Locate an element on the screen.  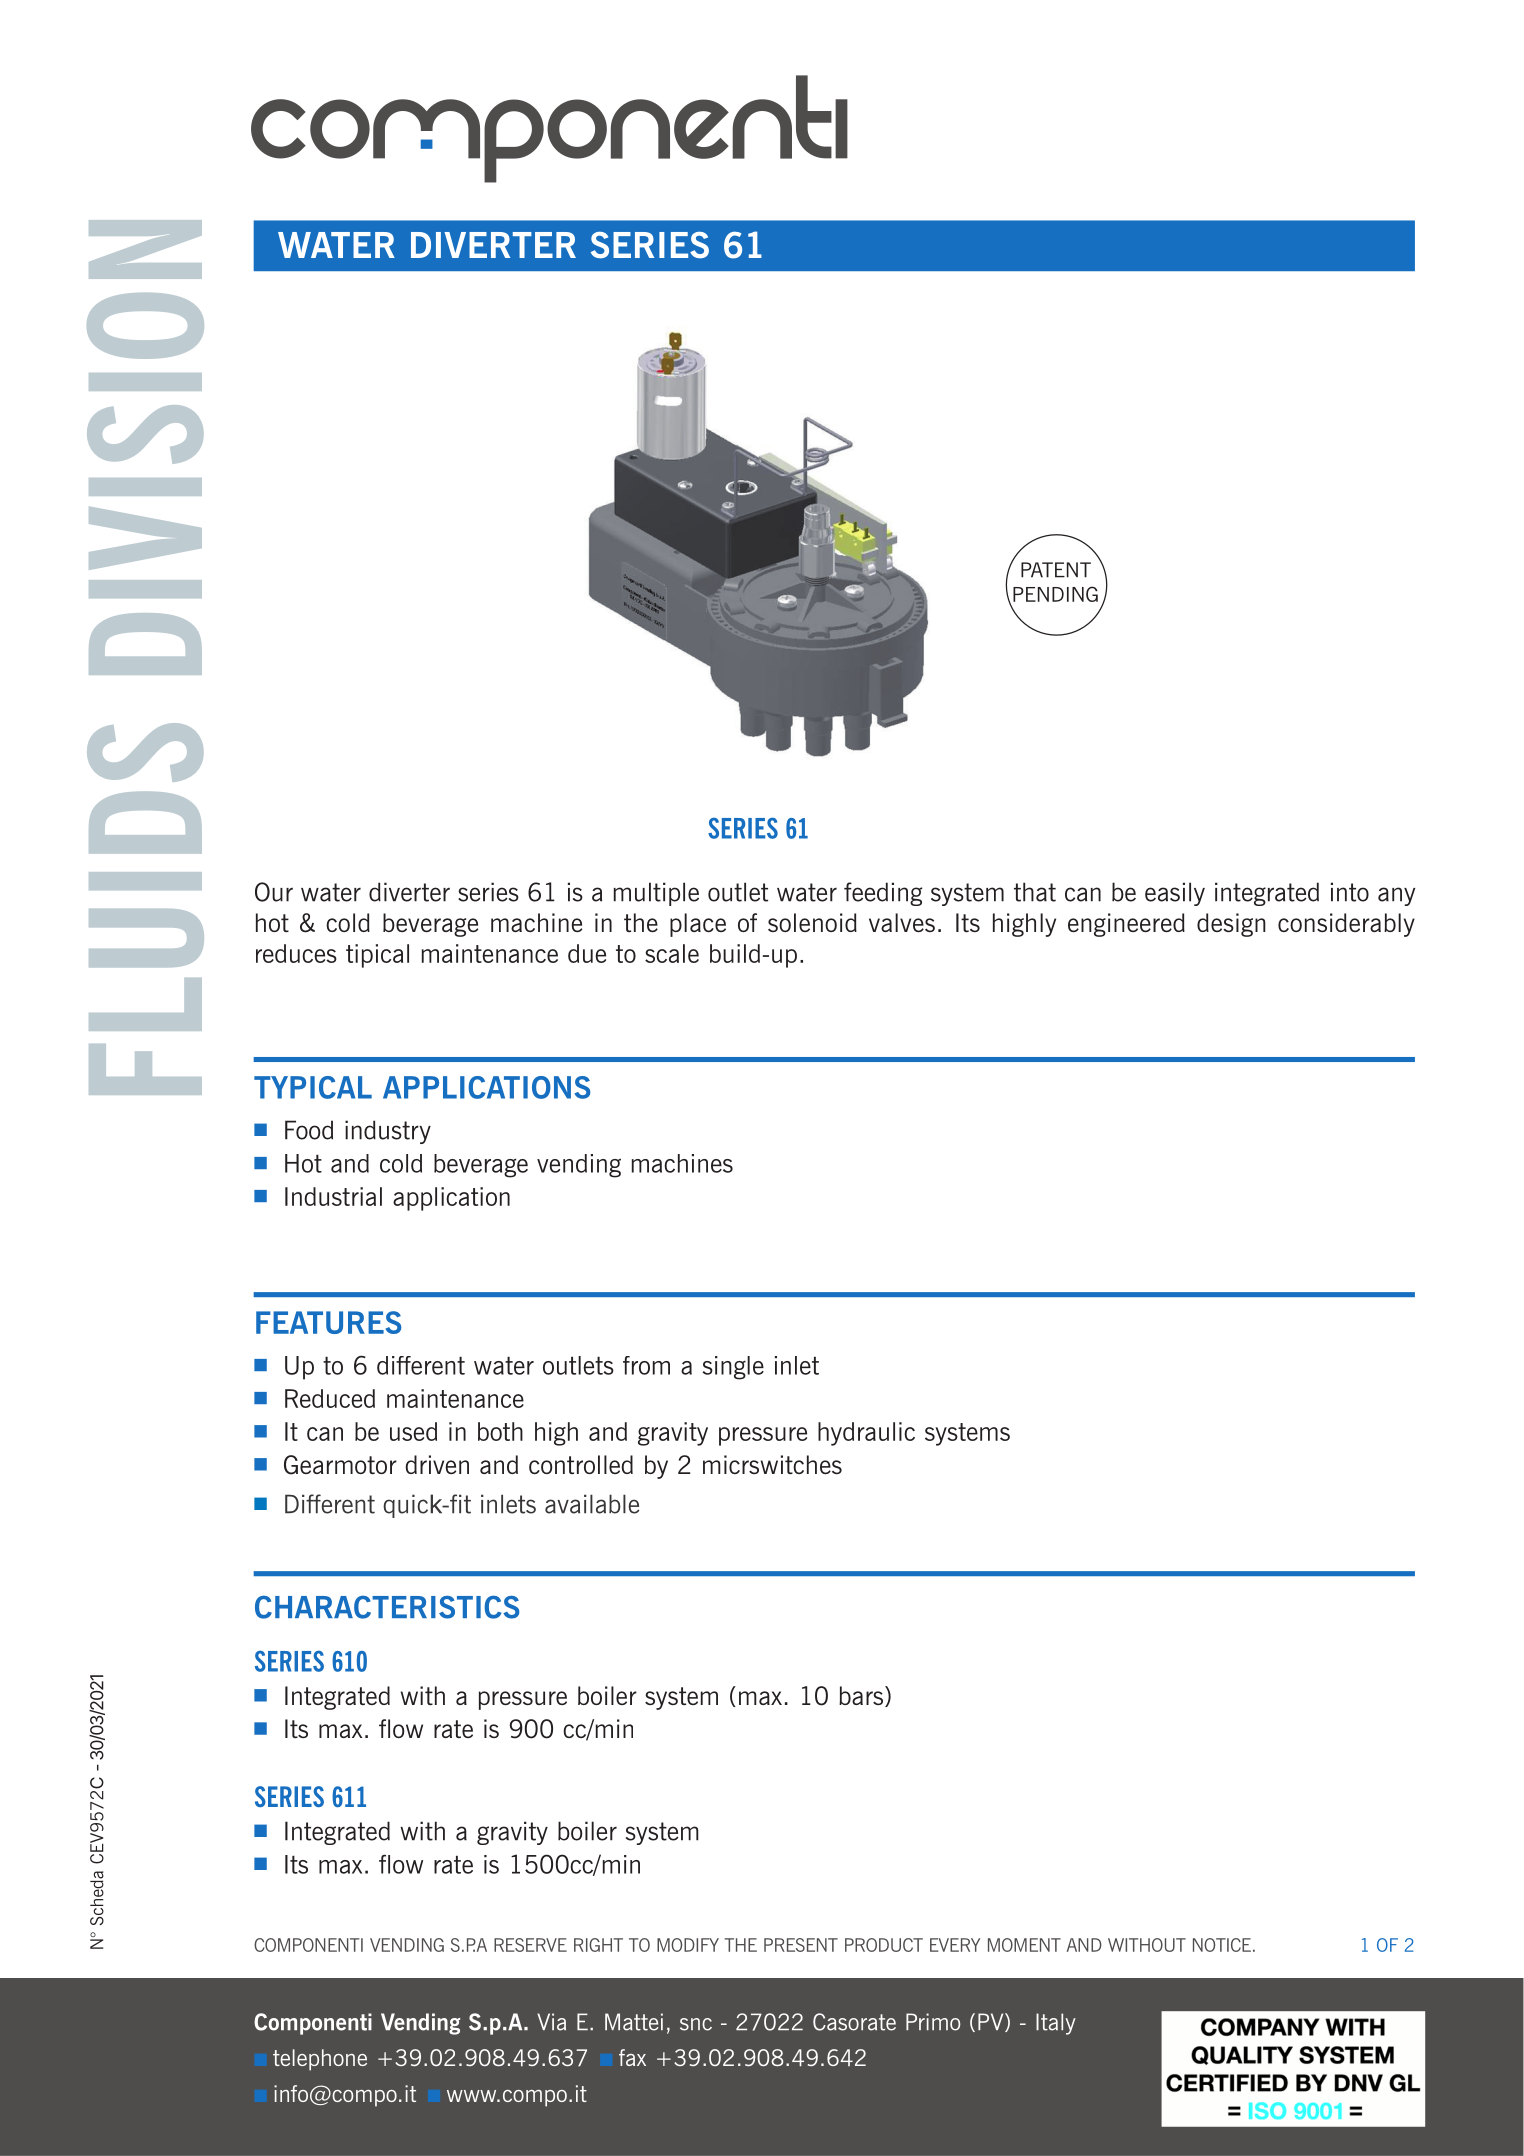
single is located at coordinates (733, 1368).
